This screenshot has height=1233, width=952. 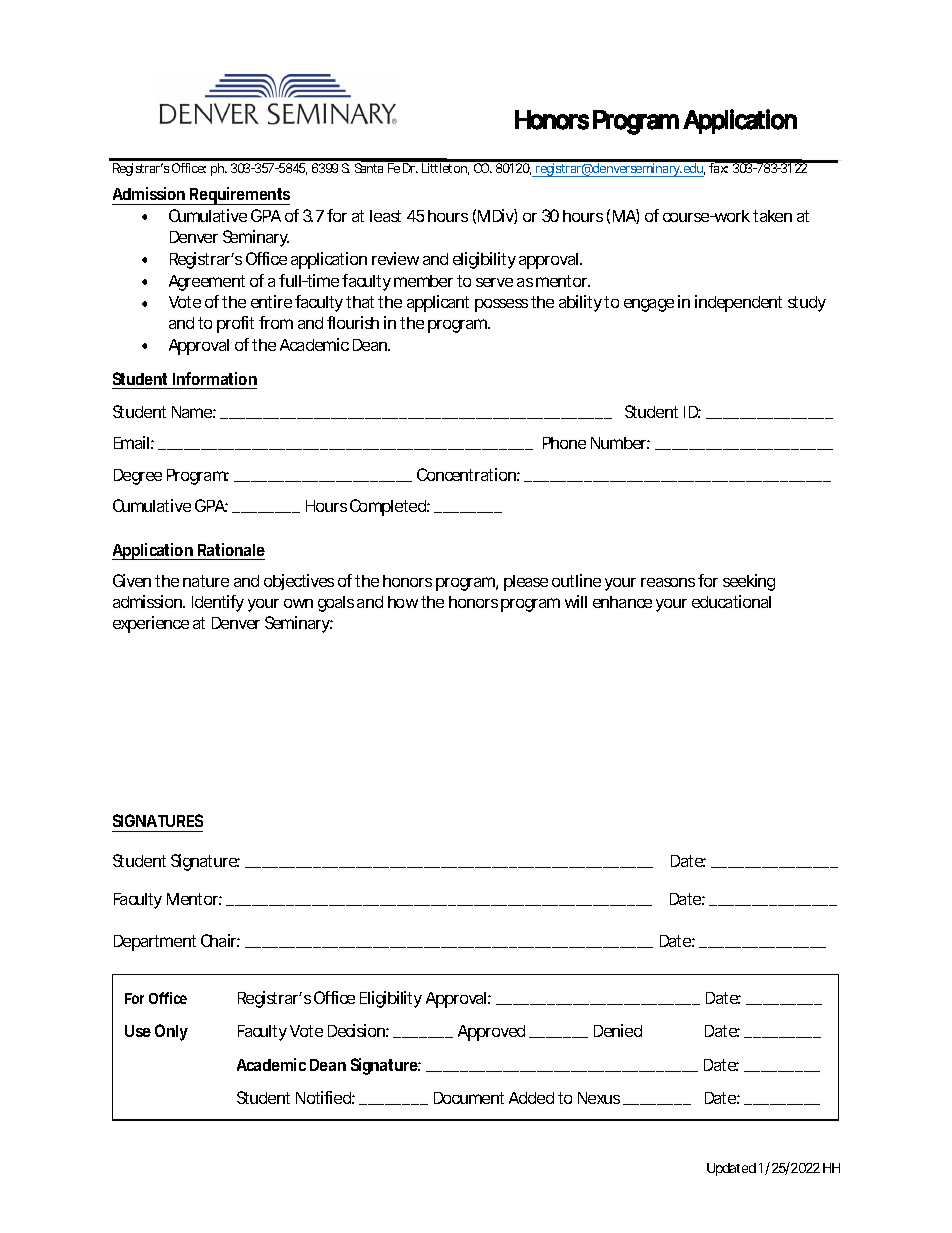 I want to click on Information, so click(x=215, y=378).
